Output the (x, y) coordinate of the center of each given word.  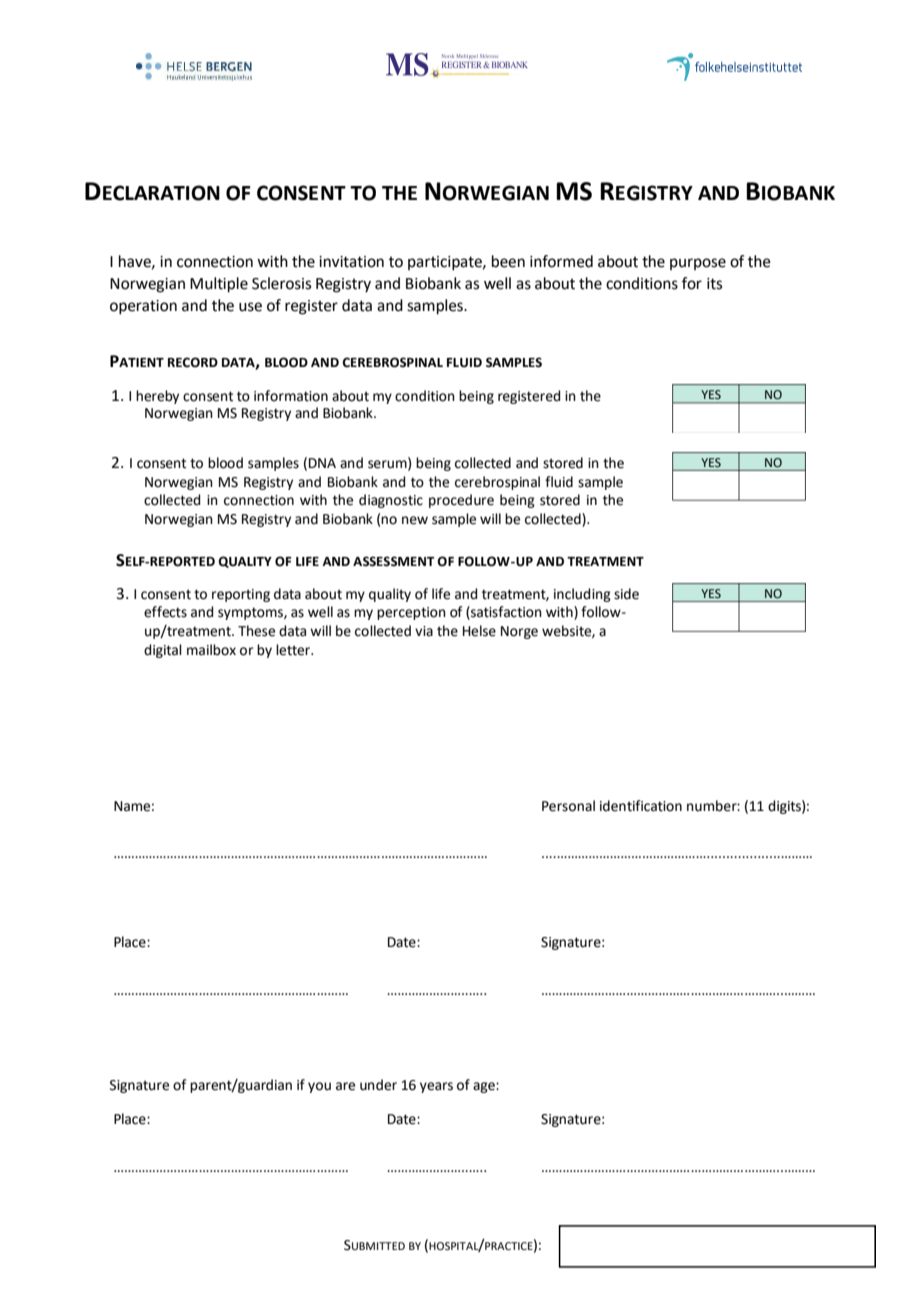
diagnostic (391, 501)
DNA (322, 463)
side (626, 594)
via (424, 631)
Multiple (219, 285)
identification (641, 806)
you (319, 1087)
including (582, 595)
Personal (568, 806)
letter (294, 650)
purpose (698, 264)
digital (163, 651)
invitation (351, 262)
